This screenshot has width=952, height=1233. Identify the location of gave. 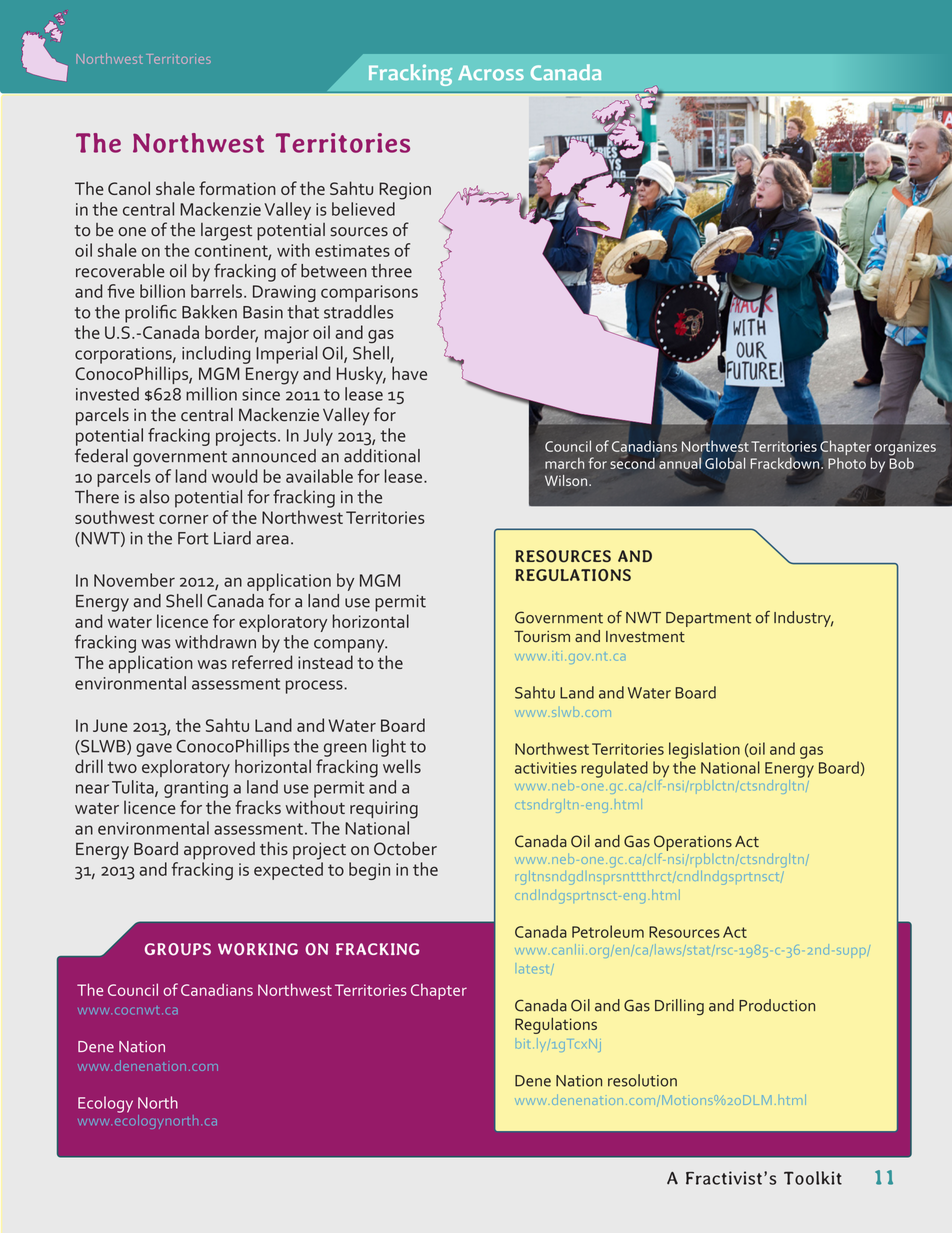
(154, 750).
